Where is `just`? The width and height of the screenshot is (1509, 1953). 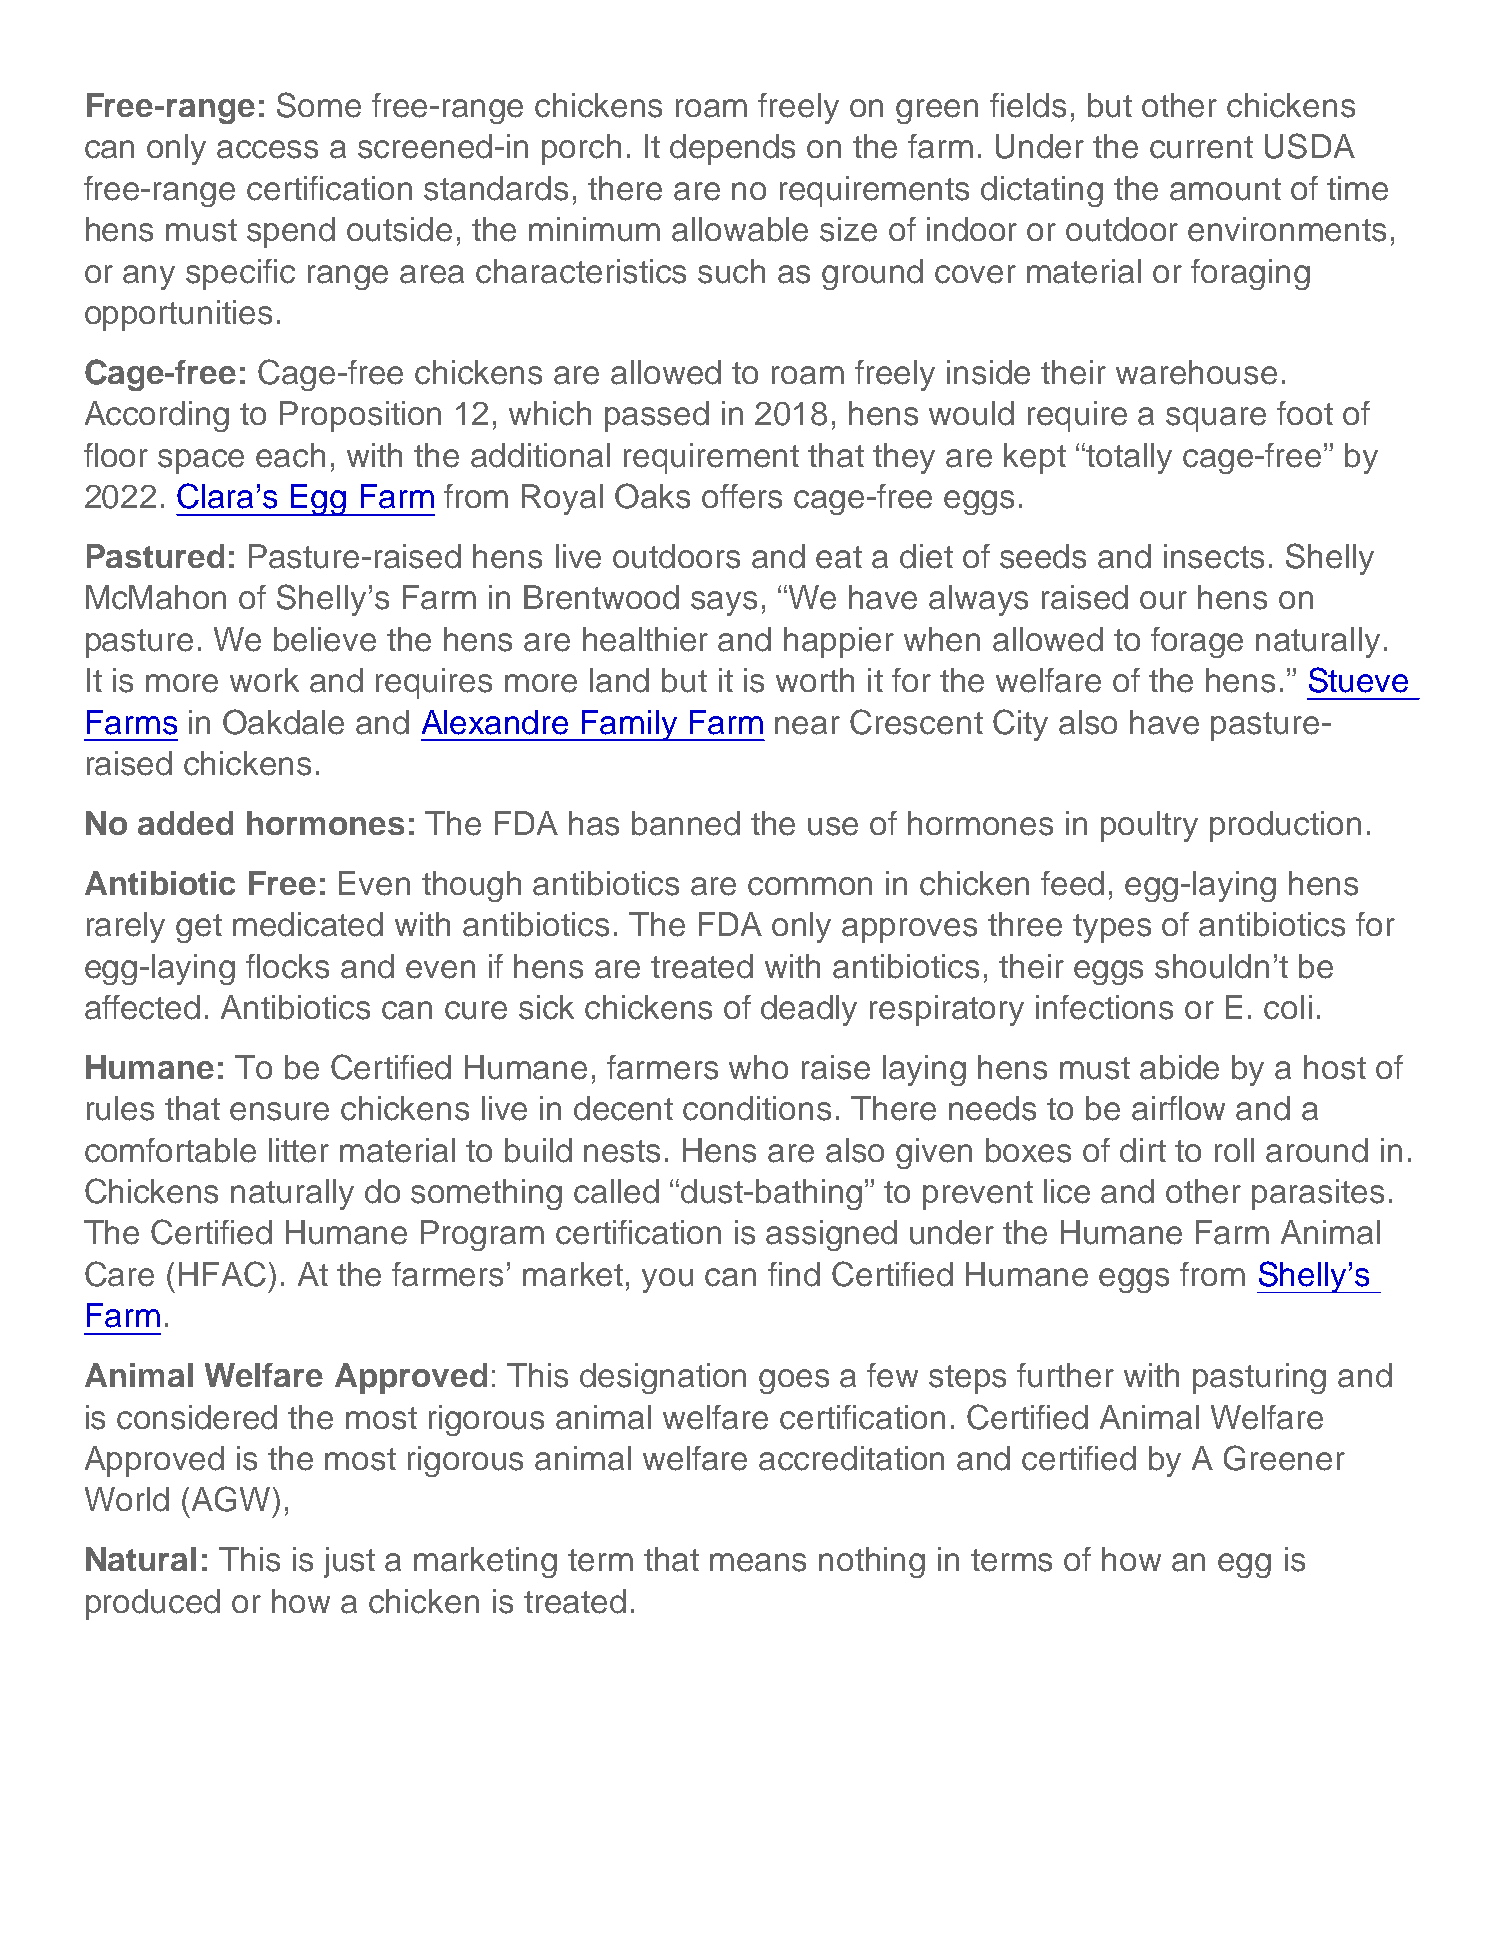
just is located at coordinates (349, 1562).
